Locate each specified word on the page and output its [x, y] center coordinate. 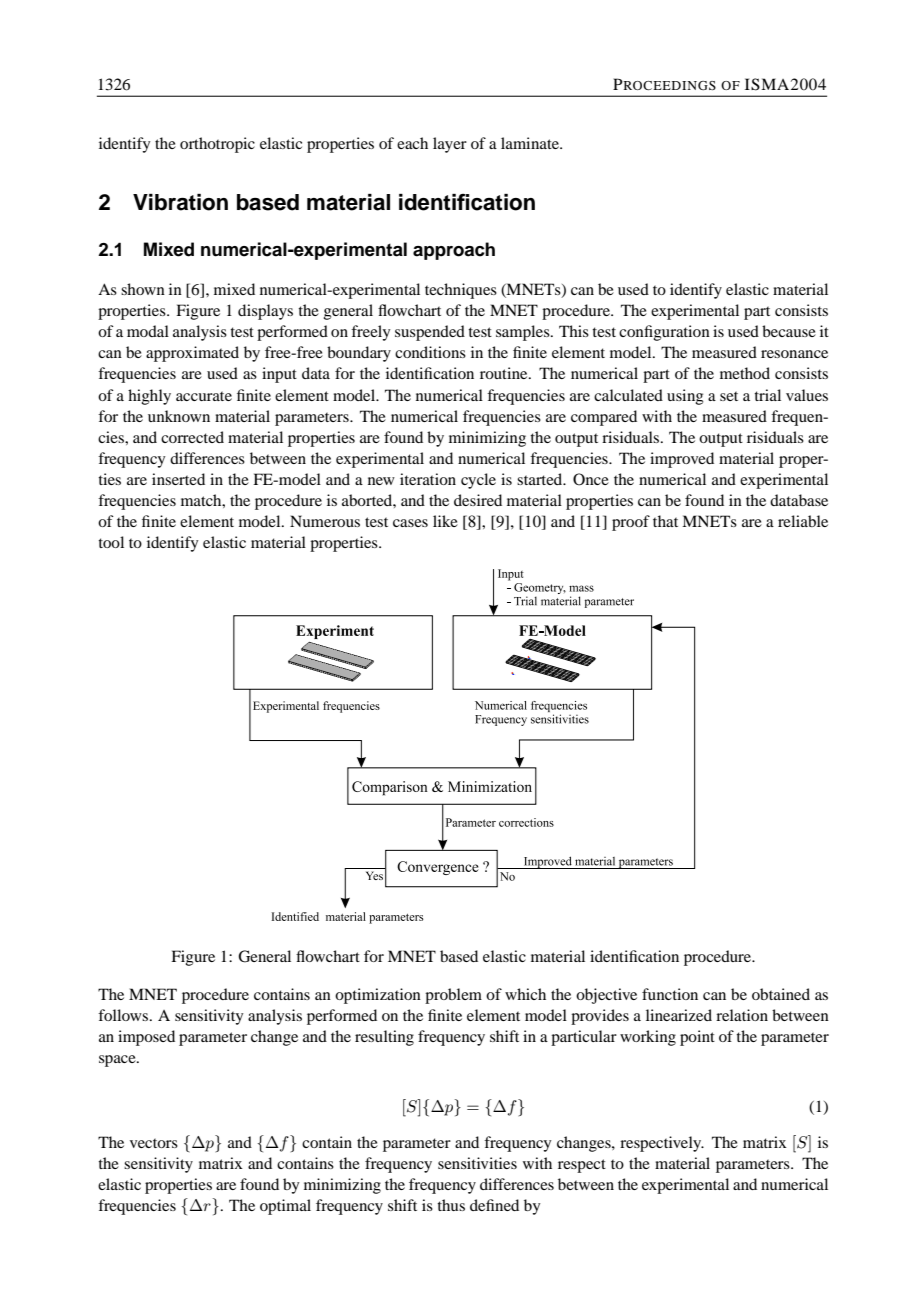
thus [451, 1205]
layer [450, 145]
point [697, 1038]
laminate [531, 143]
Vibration [180, 202]
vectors [154, 1143]
